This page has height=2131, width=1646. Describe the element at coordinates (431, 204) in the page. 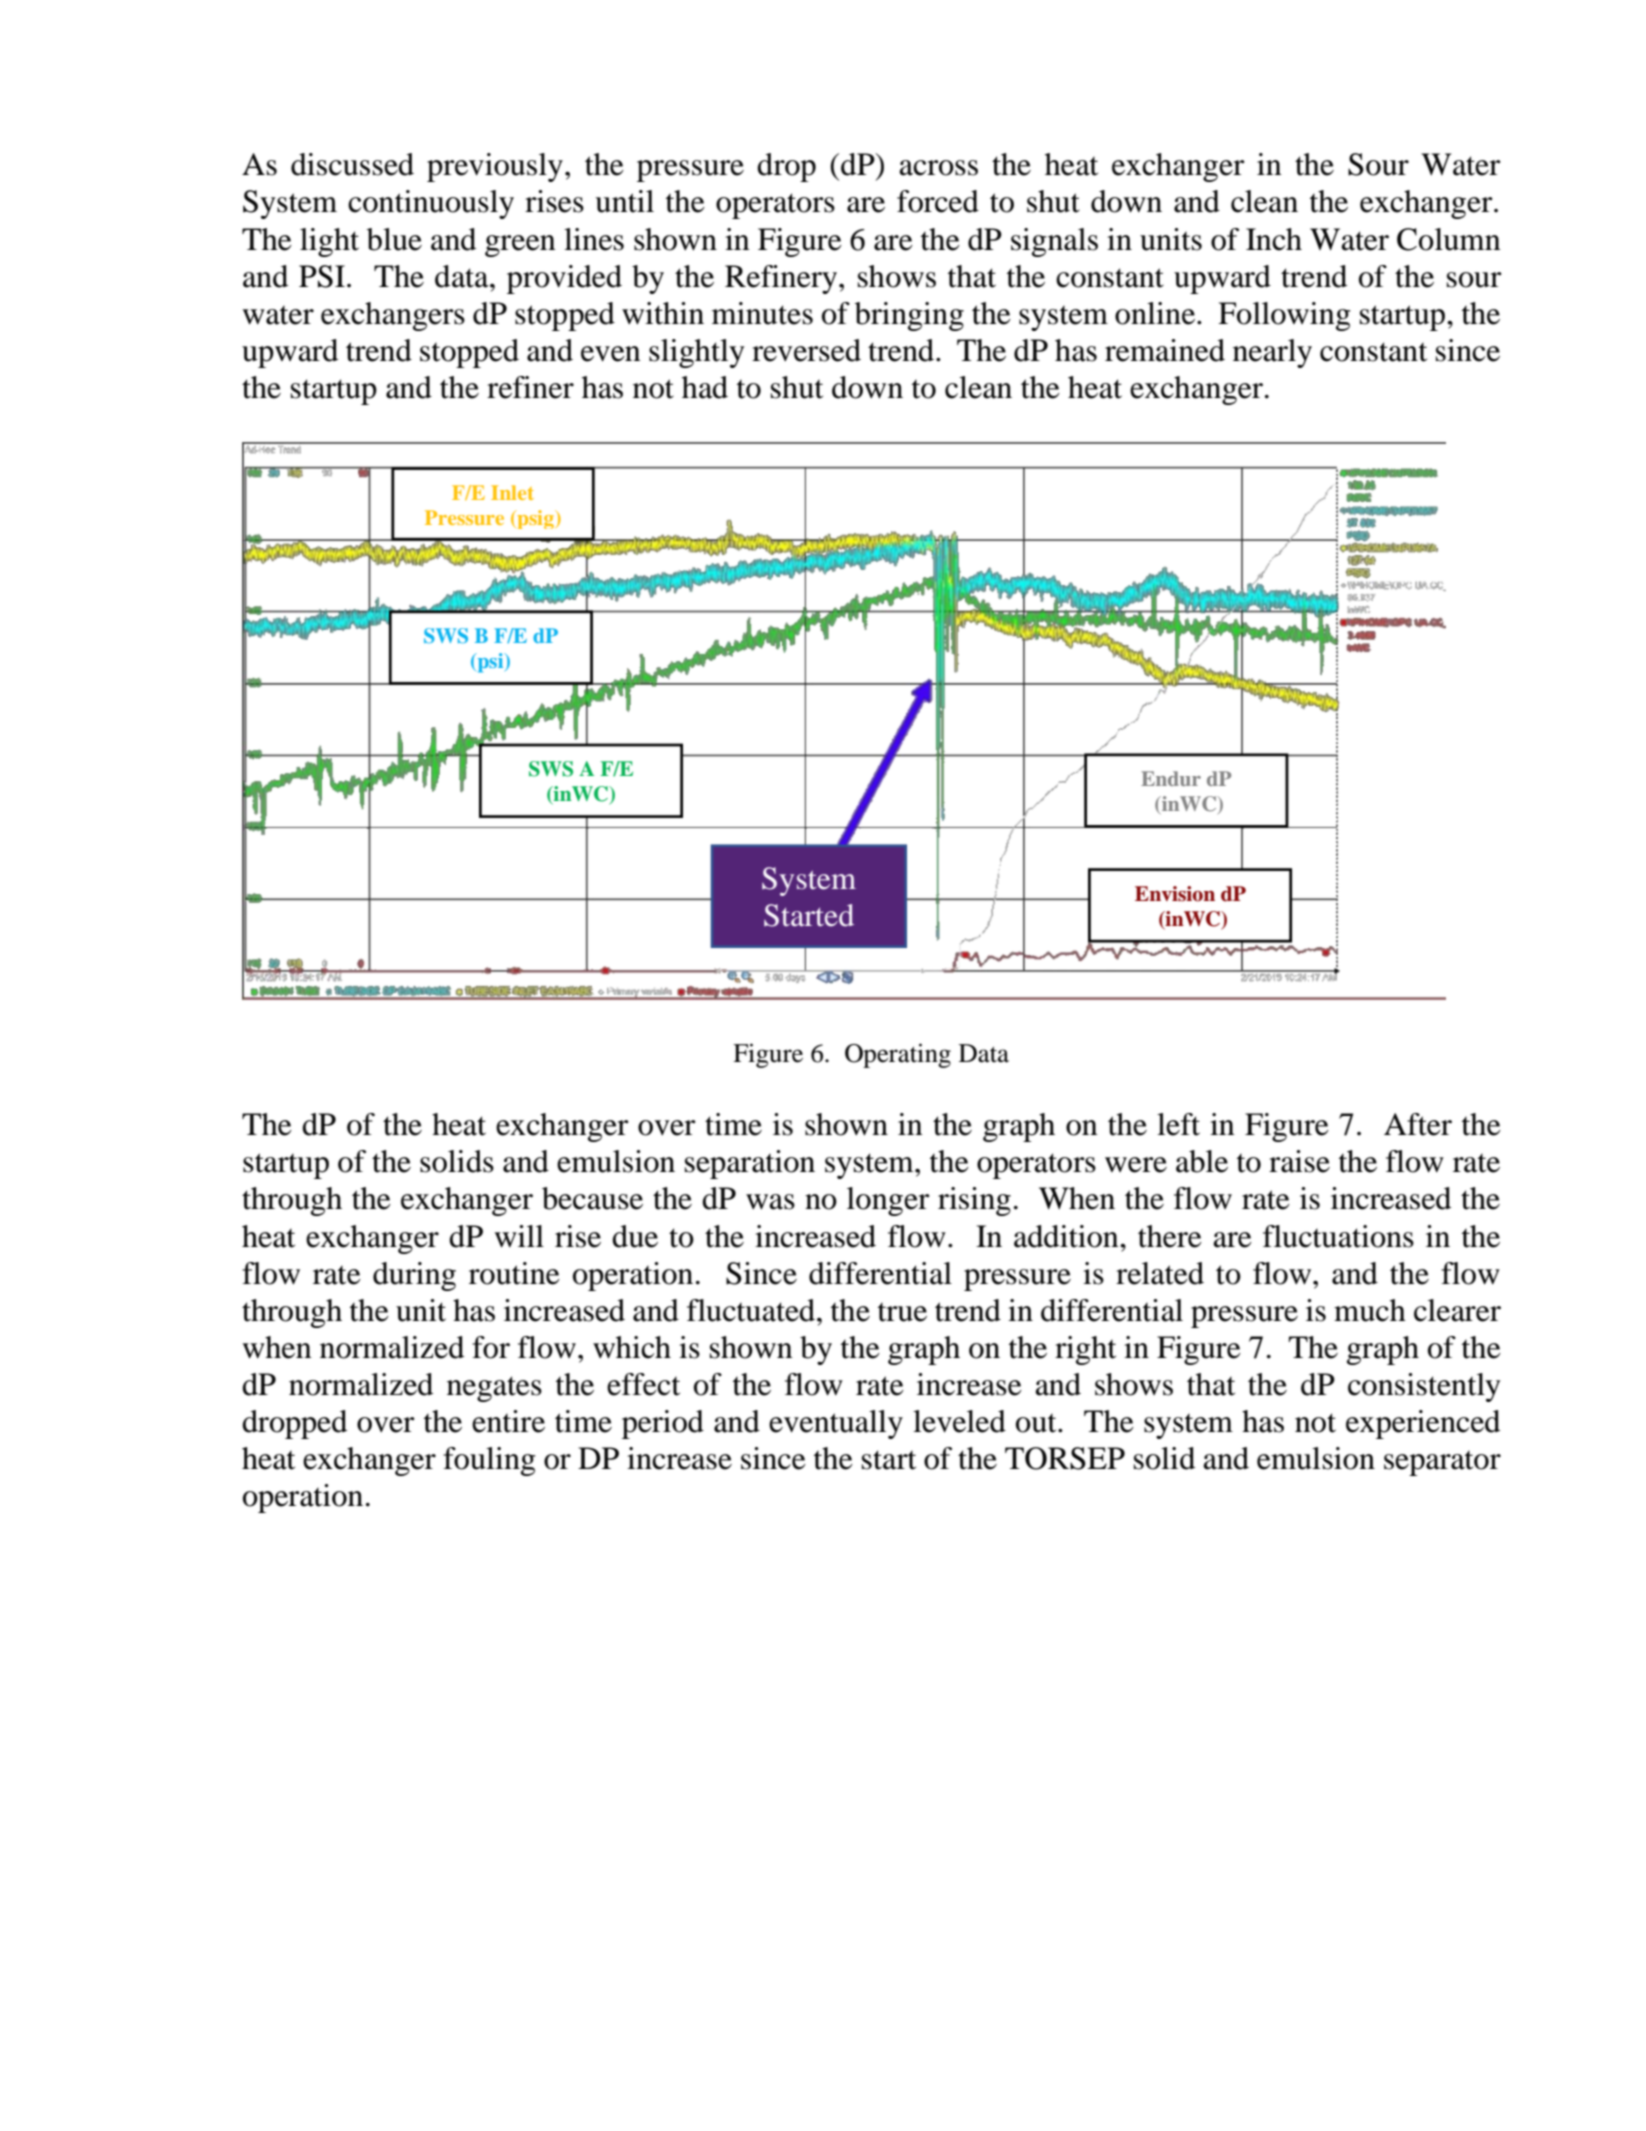

I see `continuously` at that location.
